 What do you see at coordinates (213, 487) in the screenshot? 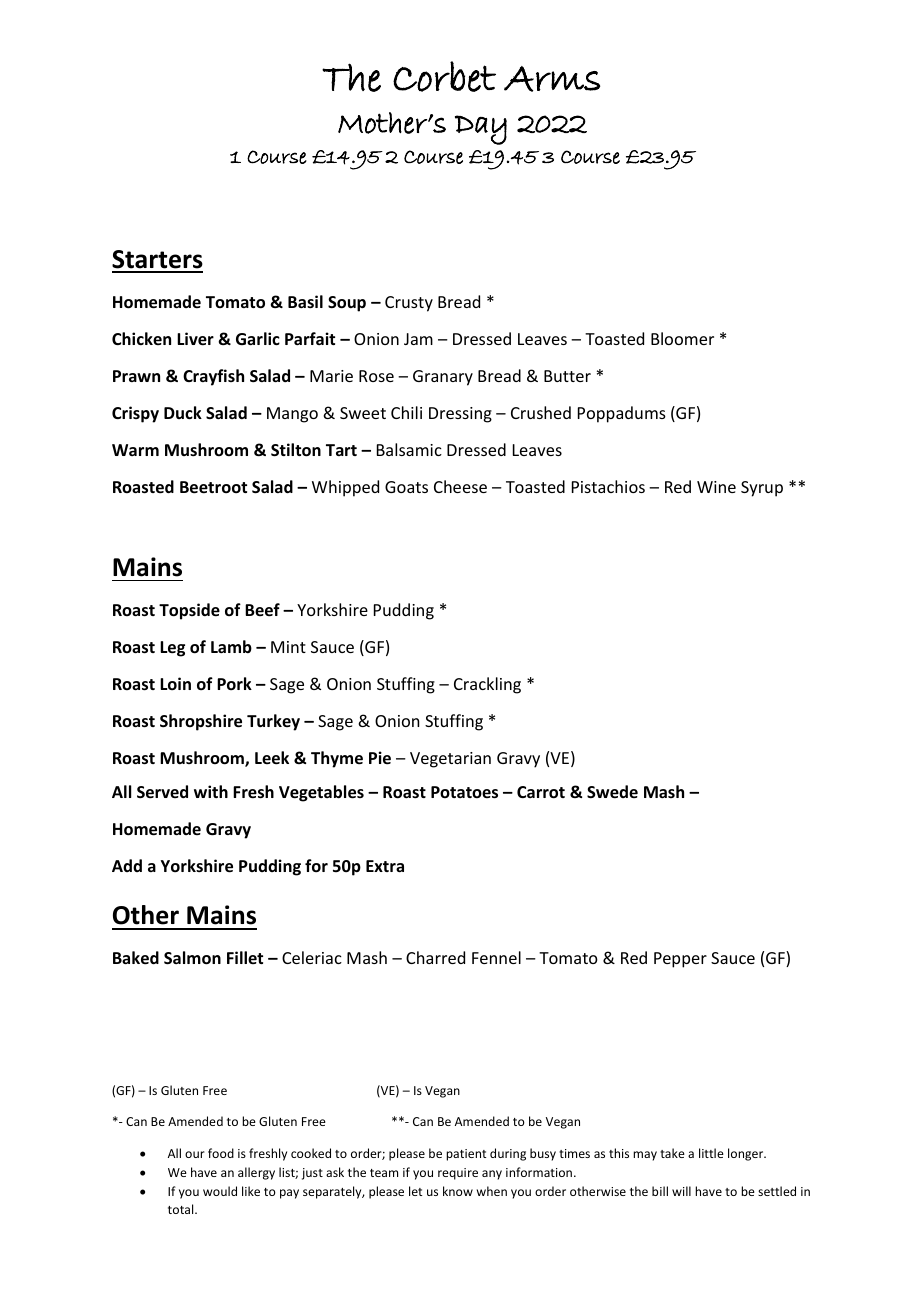
I see `Beetroot` at bounding box center [213, 487].
